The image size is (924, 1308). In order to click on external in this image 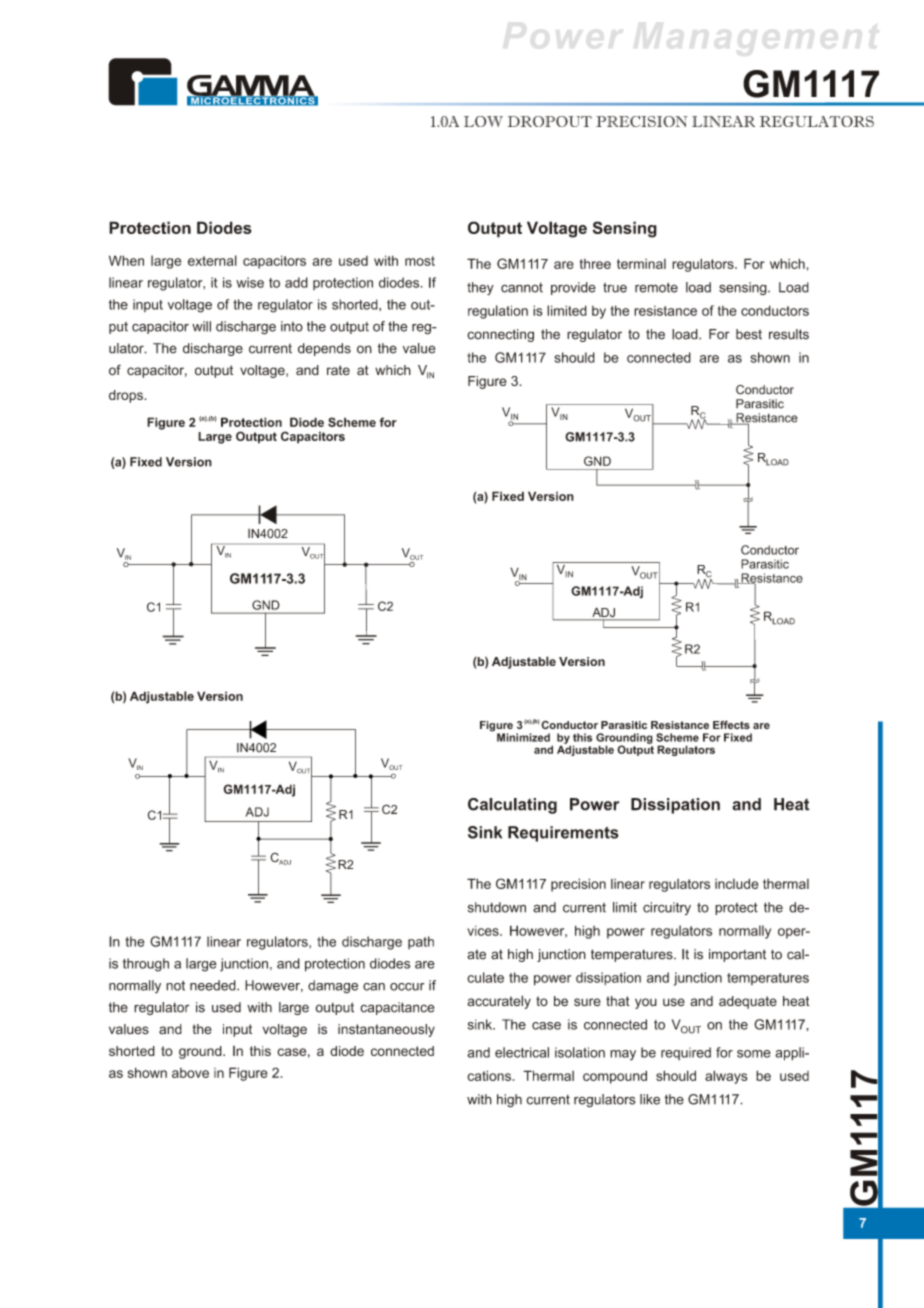, I will do `click(212, 260)`.
